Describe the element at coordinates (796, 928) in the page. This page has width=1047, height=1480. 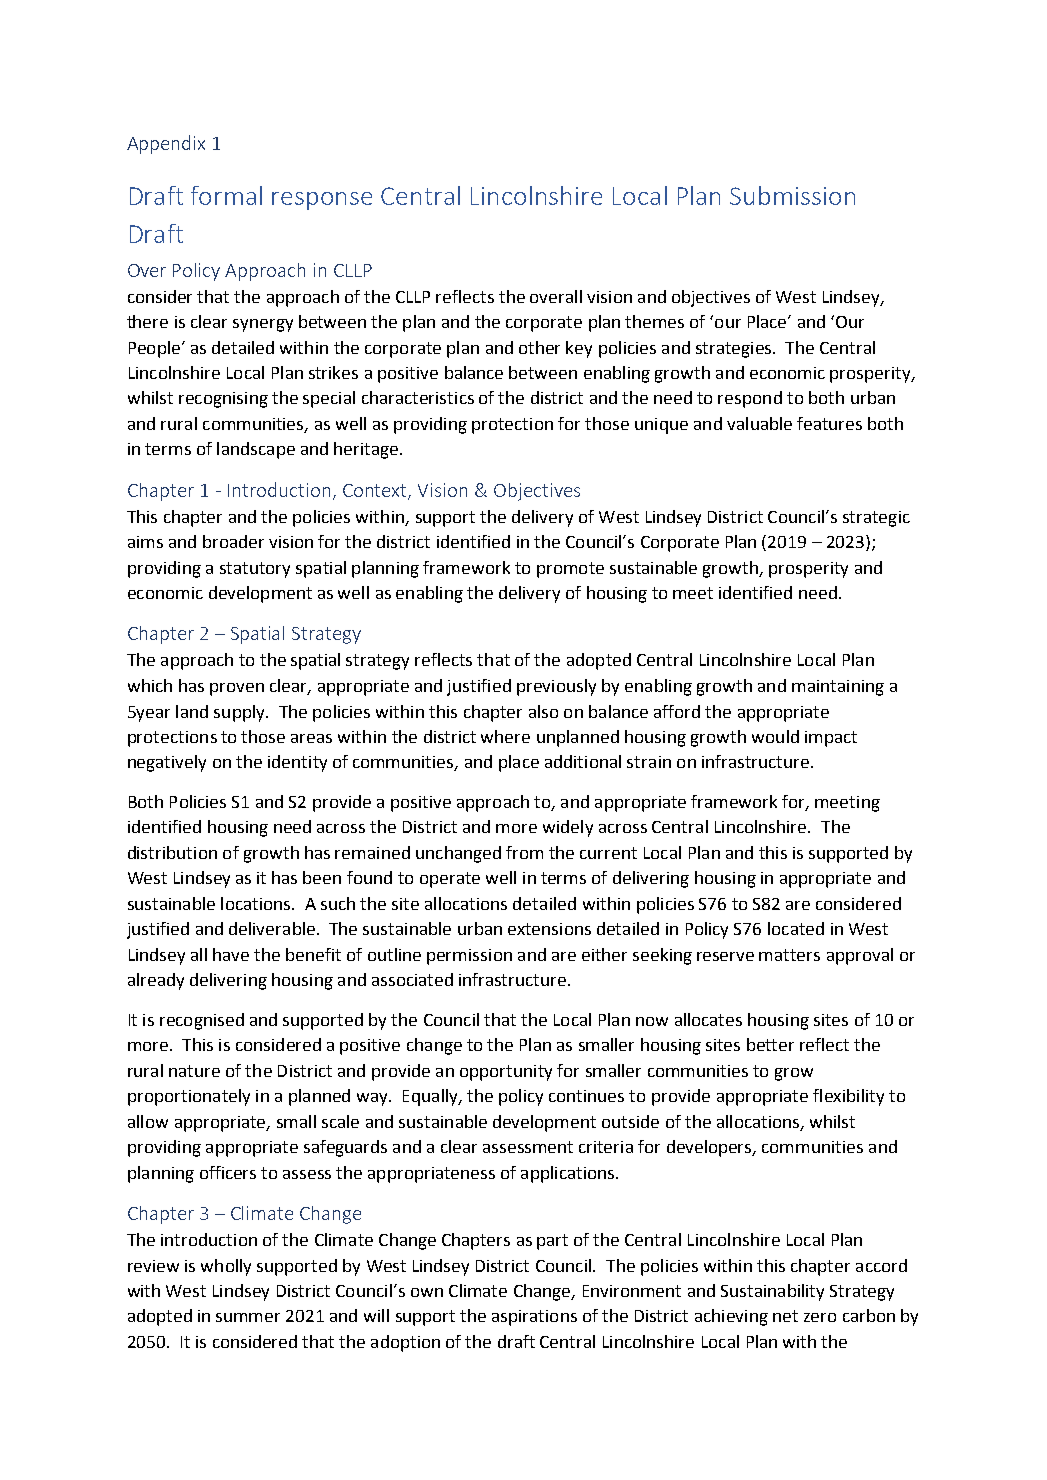
I see `located` at that location.
